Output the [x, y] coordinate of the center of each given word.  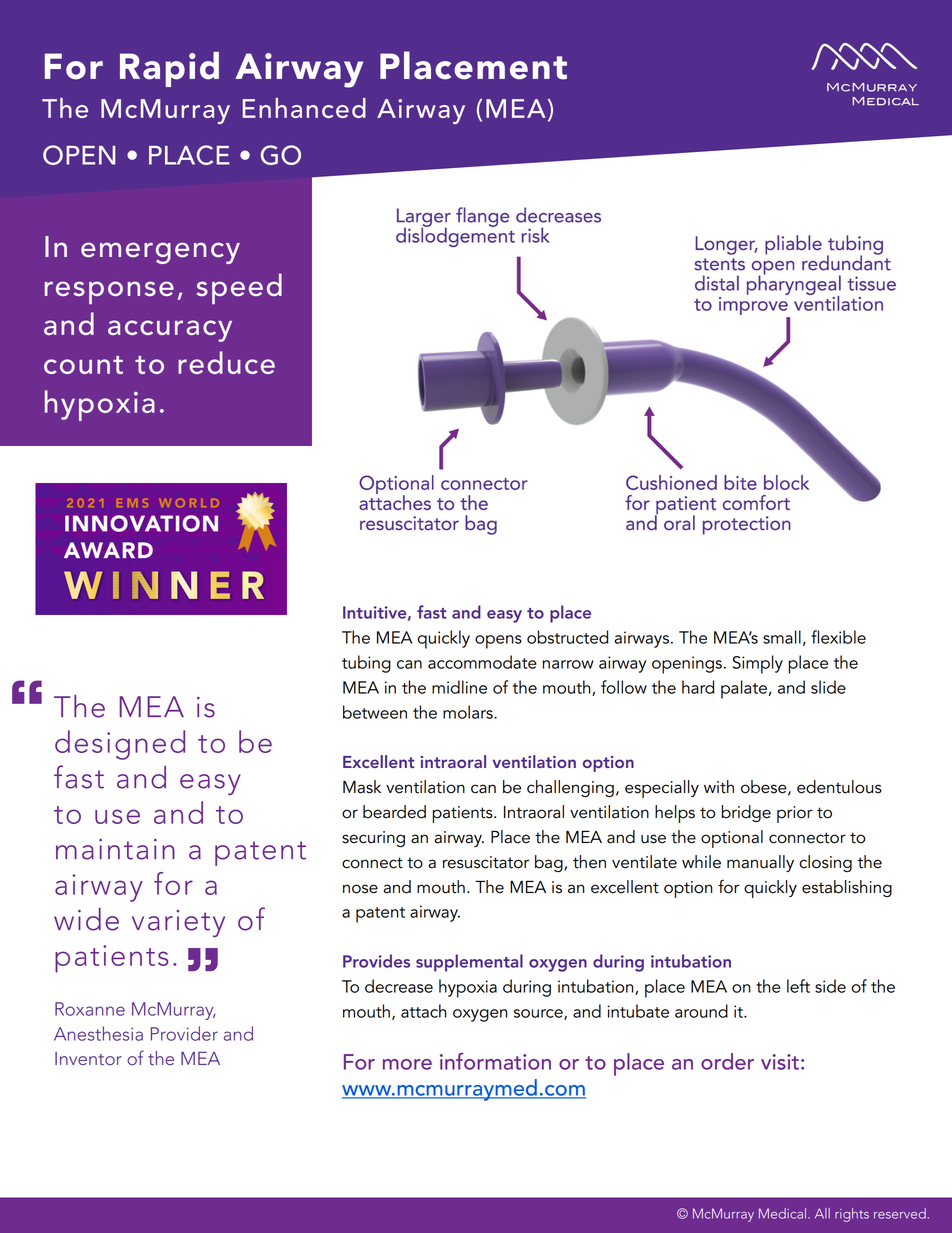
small [782, 637]
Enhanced [304, 108]
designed [120, 745]
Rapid [169, 69]
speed [239, 288]
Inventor [88, 1059]
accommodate [482, 662]
